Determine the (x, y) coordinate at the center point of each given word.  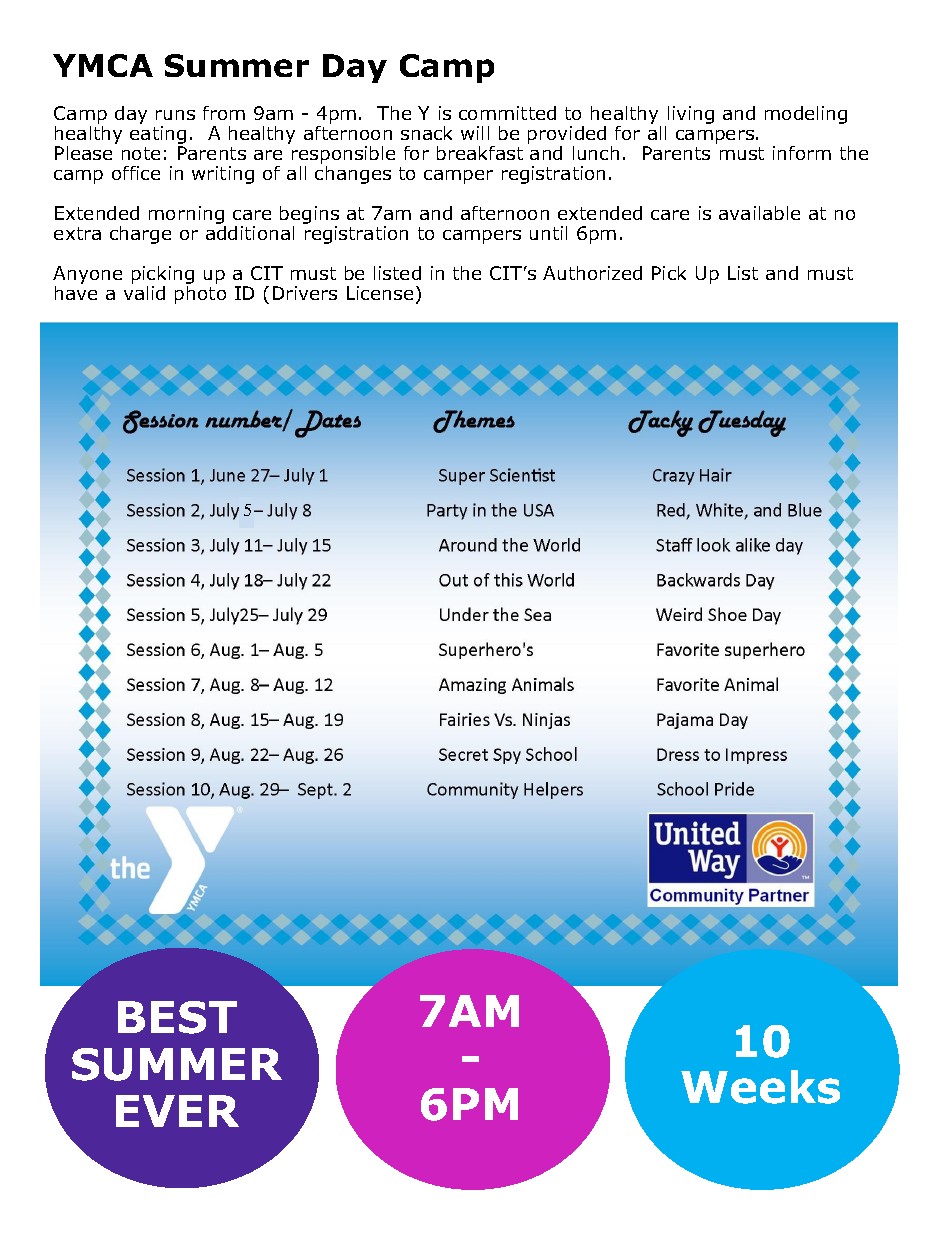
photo (200, 293)
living (691, 115)
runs (175, 115)
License (380, 293)
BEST (177, 1017)
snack (426, 133)
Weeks (760, 1087)
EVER (177, 1111)
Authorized (592, 273)
